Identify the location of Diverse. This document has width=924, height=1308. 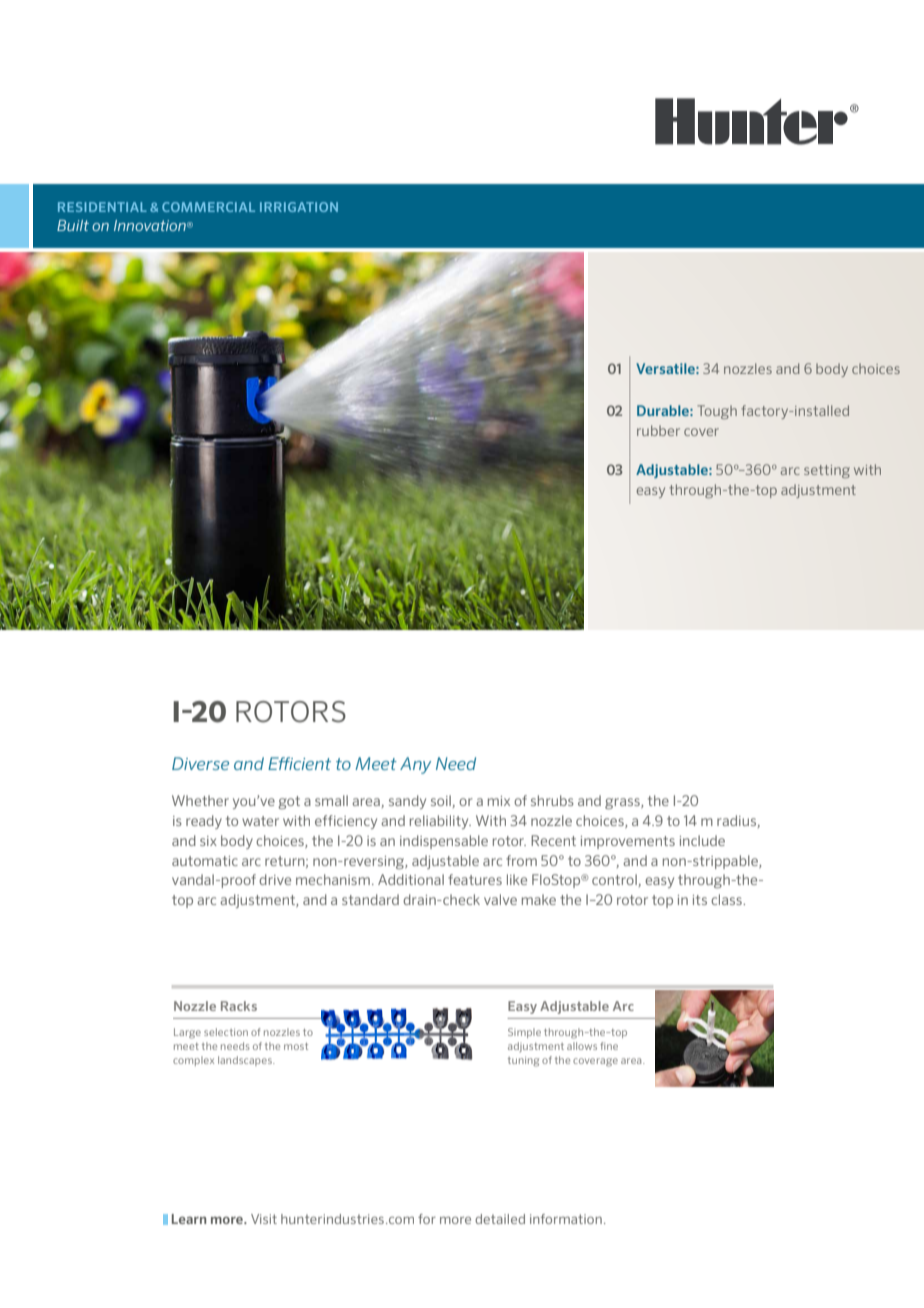
(200, 763).
